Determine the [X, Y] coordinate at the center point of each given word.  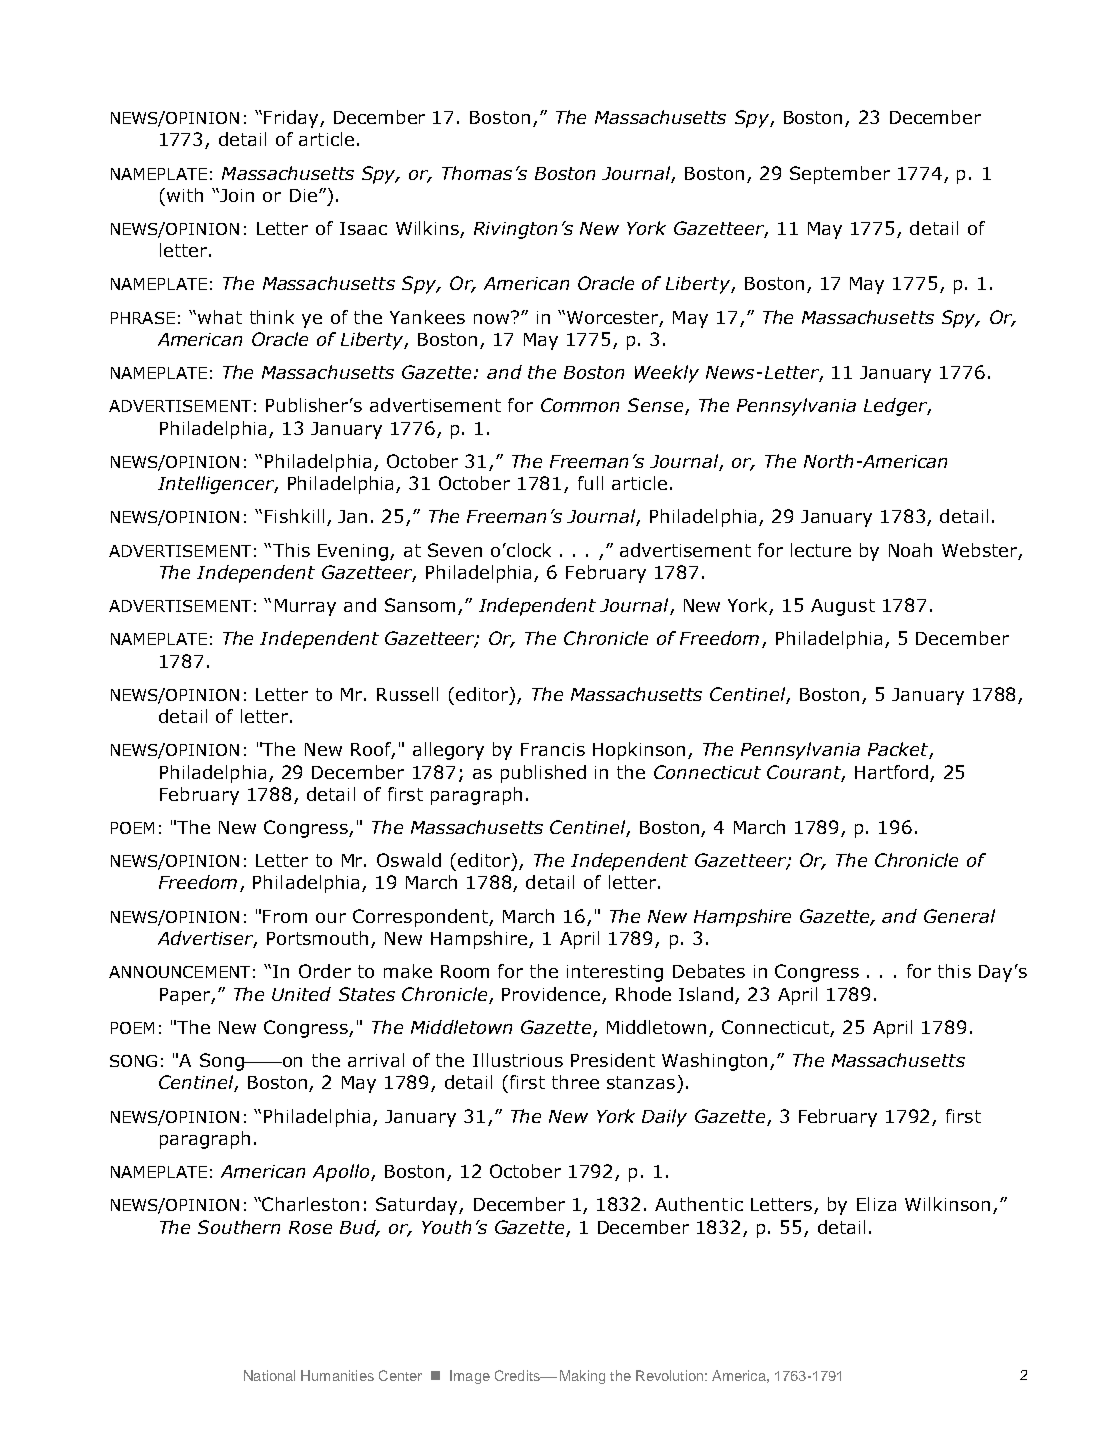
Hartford [891, 772]
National [269, 1375]
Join [236, 195]
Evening [354, 552]
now [491, 319]
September [840, 175]
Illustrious [518, 1060]
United [301, 994]
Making [582, 1377]
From [285, 916]
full [590, 483]
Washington [714, 1062]
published [543, 774]
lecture [821, 550]
